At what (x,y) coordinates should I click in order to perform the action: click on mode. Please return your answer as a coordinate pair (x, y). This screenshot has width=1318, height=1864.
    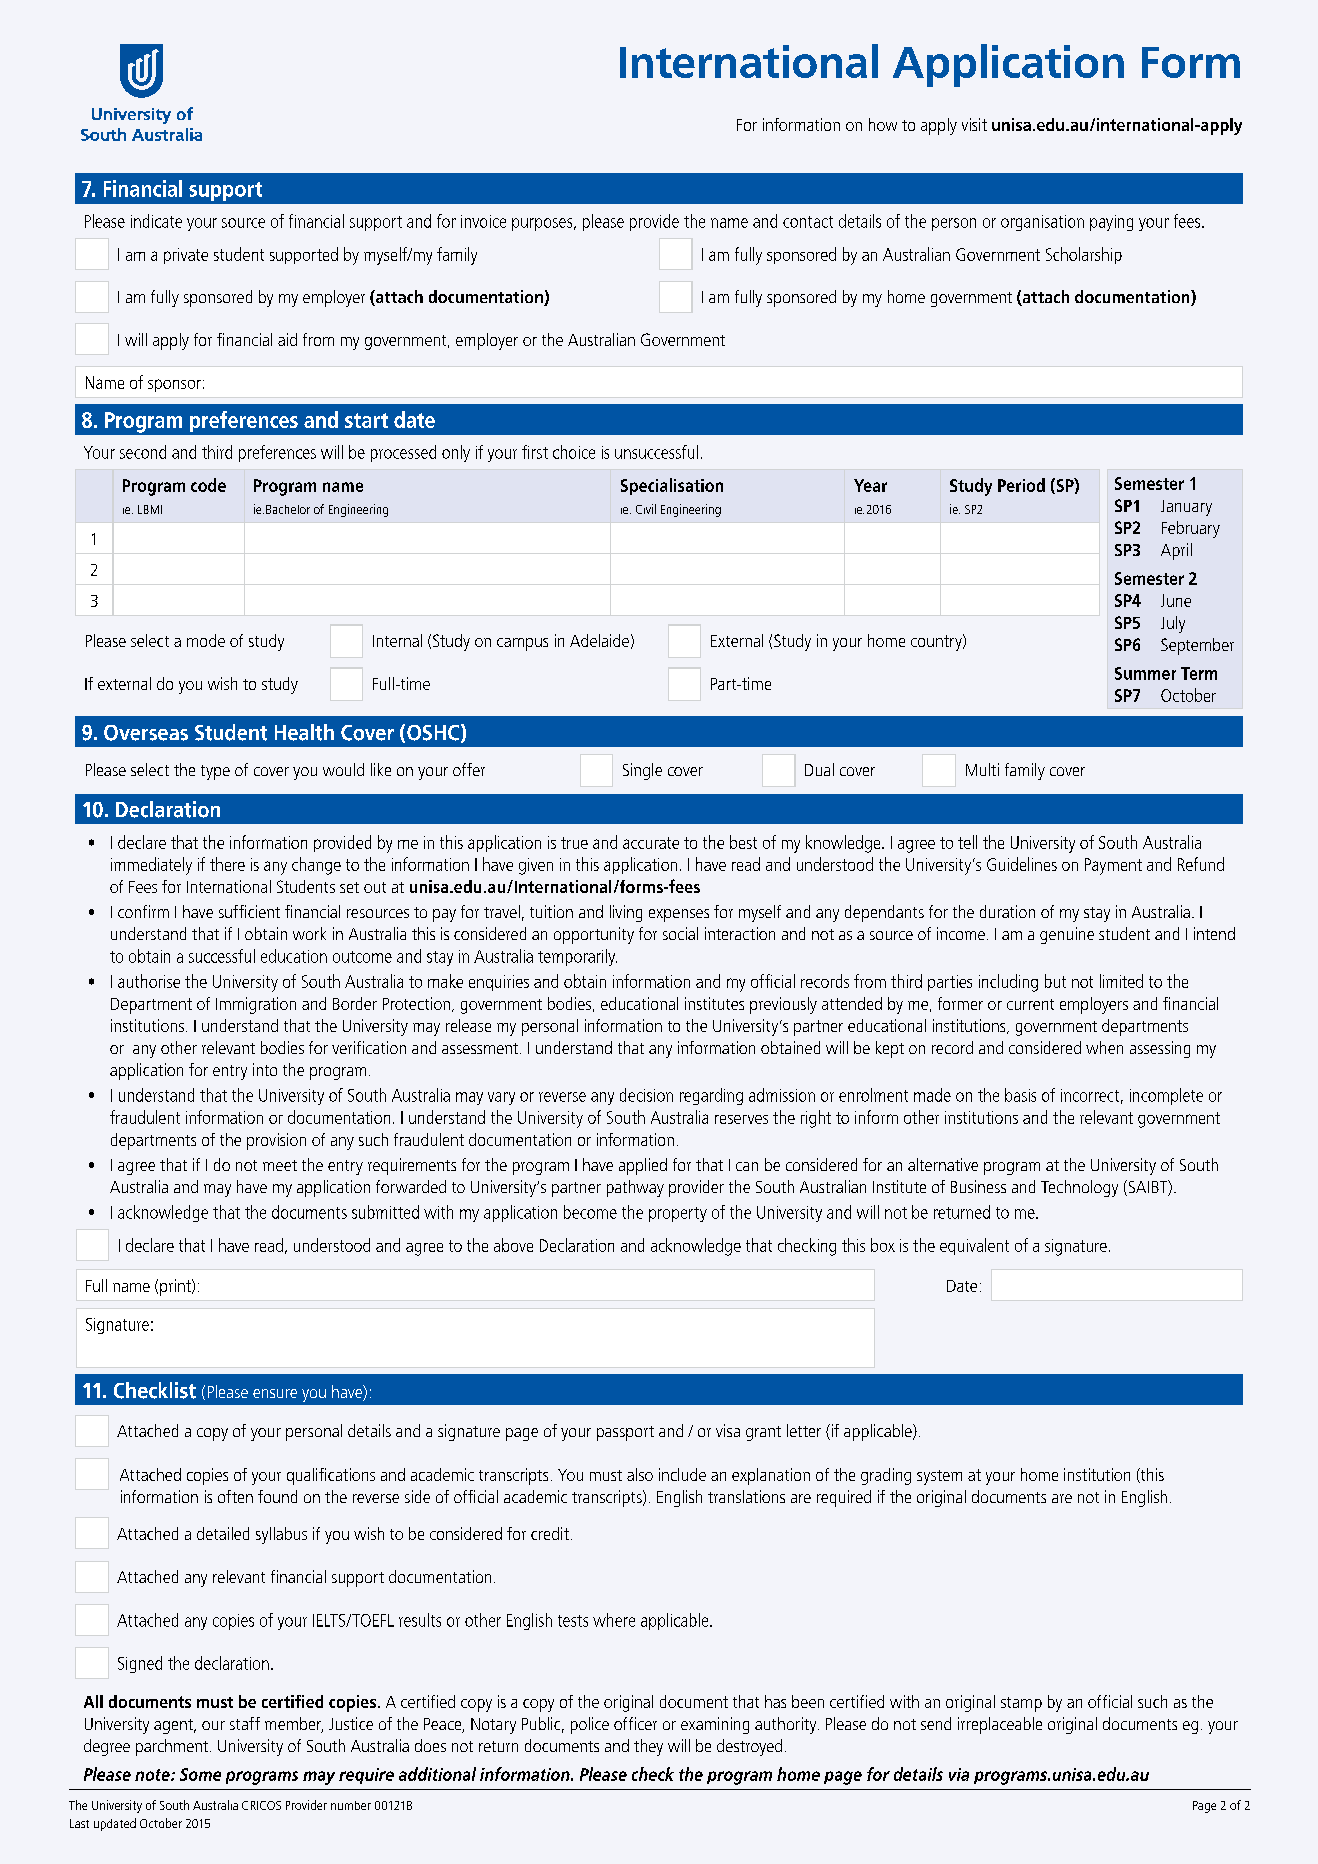
    Looking at the image, I should click on (206, 640).
